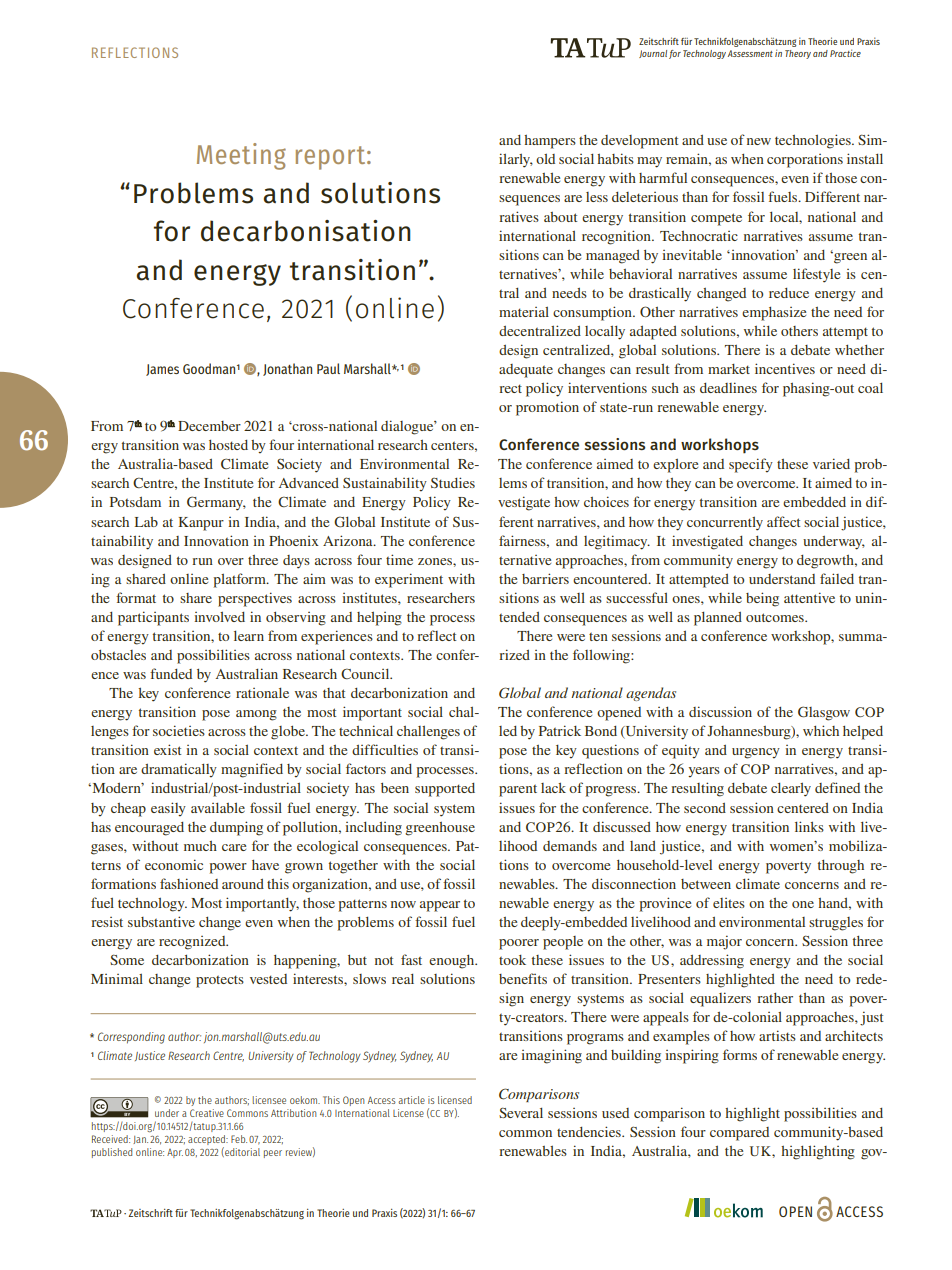 This screenshot has width=952, height=1270. What do you see at coordinates (241, 156) in the screenshot?
I see `Meeting` at bounding box center [241, 156].
